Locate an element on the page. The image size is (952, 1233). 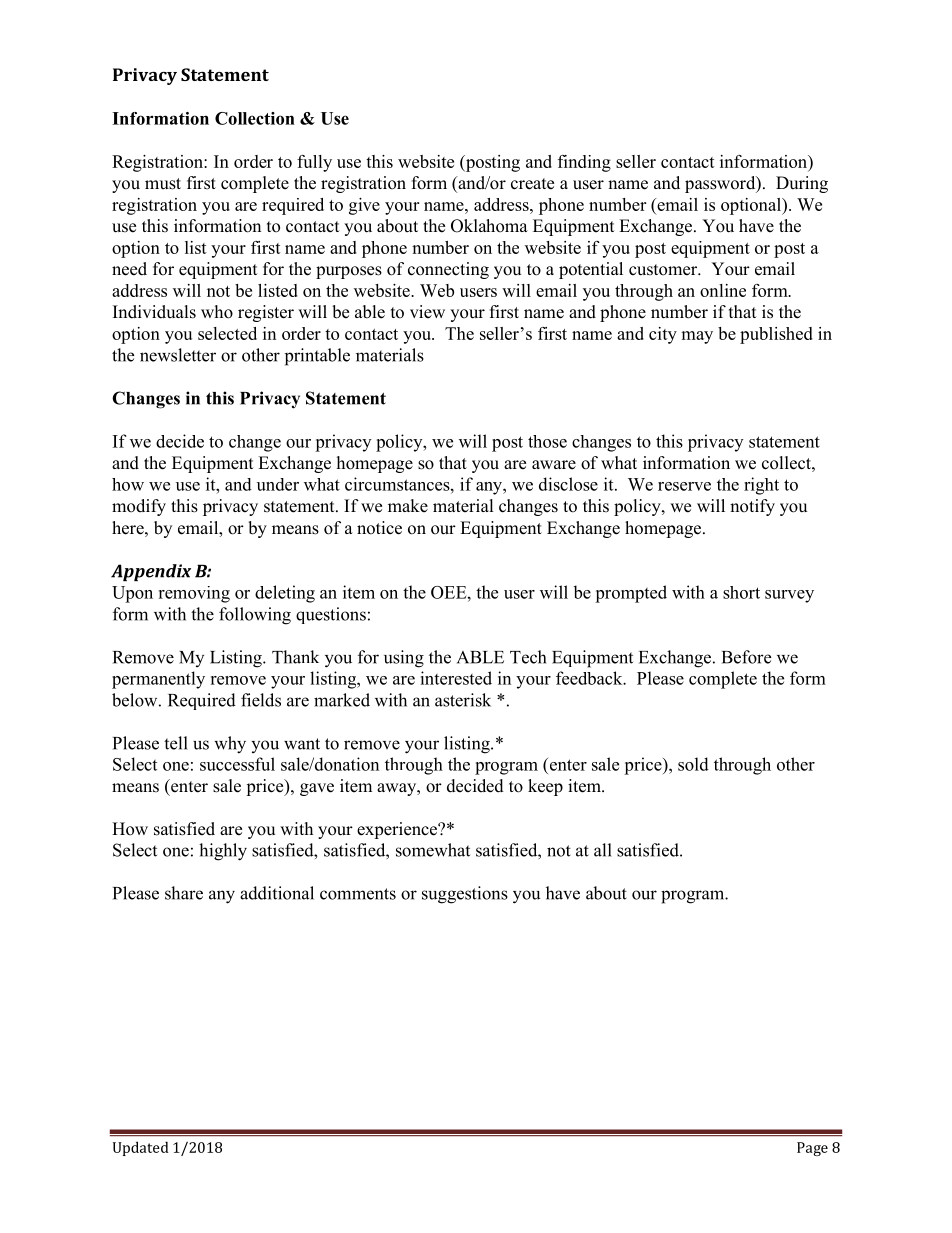
permanently is located at coordinates (158, 680).
